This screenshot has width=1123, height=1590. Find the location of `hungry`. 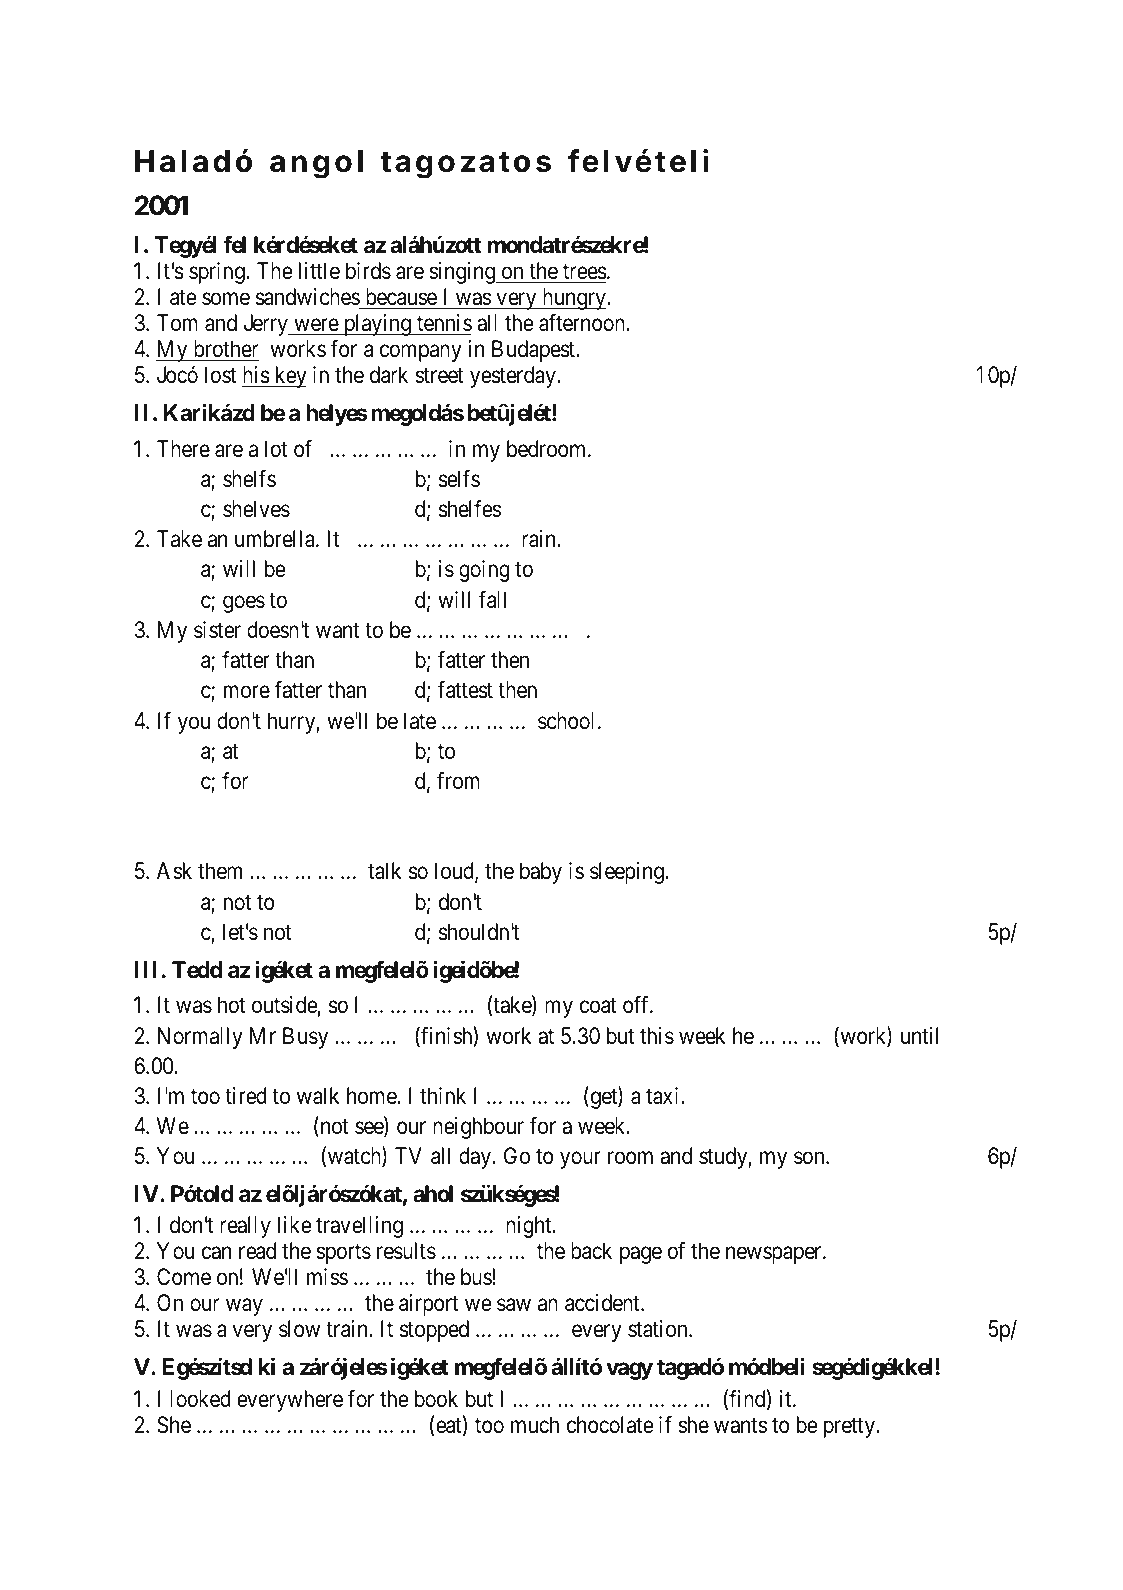

hungry is located at coordinates (574, 299).
